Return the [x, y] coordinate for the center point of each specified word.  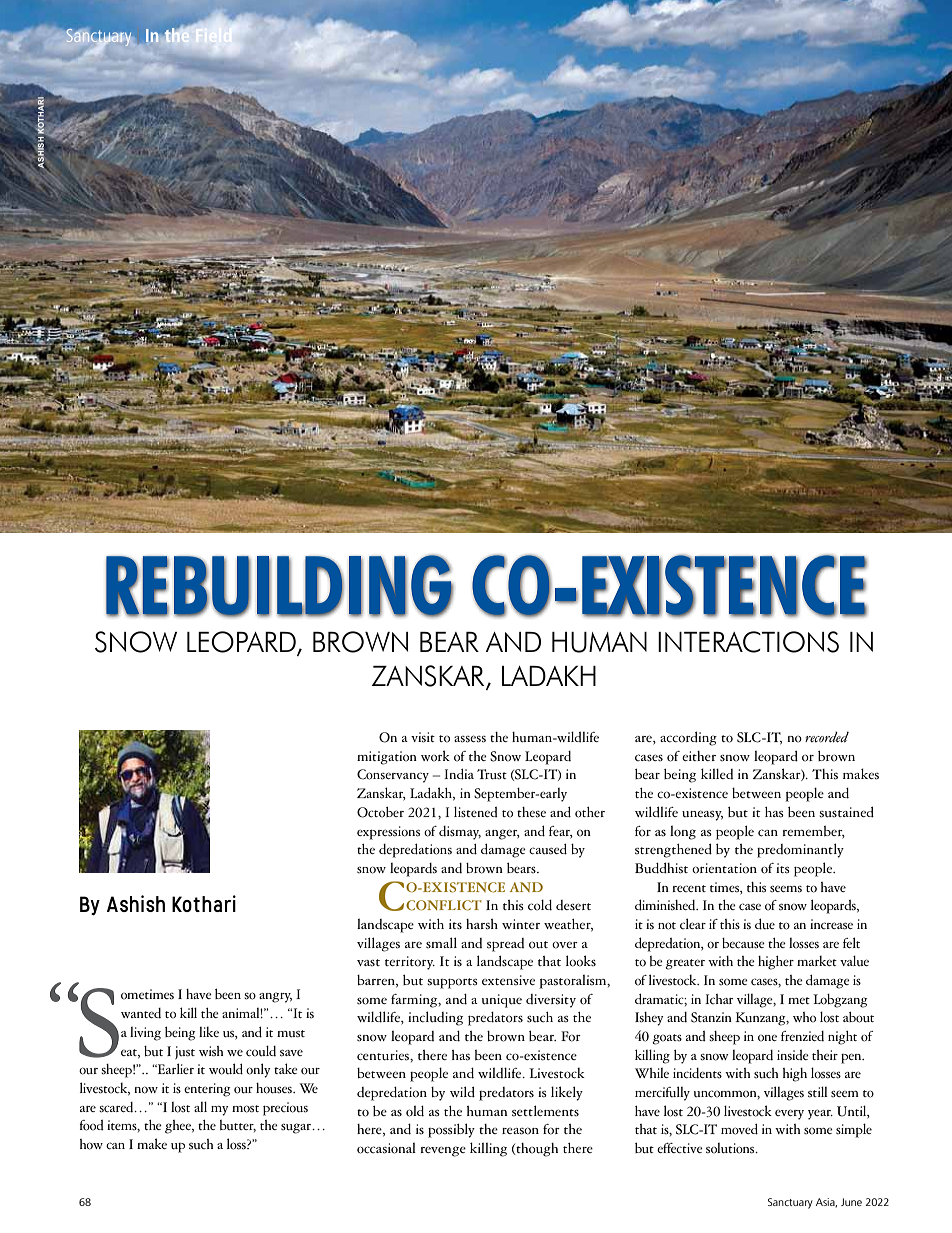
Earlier [174, 1068]
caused [548, 849]
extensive [508, 980]
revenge [443, 1151]
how [91, 1144]
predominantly [800, 850]
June [851, 1202]
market [817, 960]
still [818, 1092]
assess [470, 739]
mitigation [387, 758]
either [699, 756]
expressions [388, 833]
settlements [545, 1111]
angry [275, 997]
